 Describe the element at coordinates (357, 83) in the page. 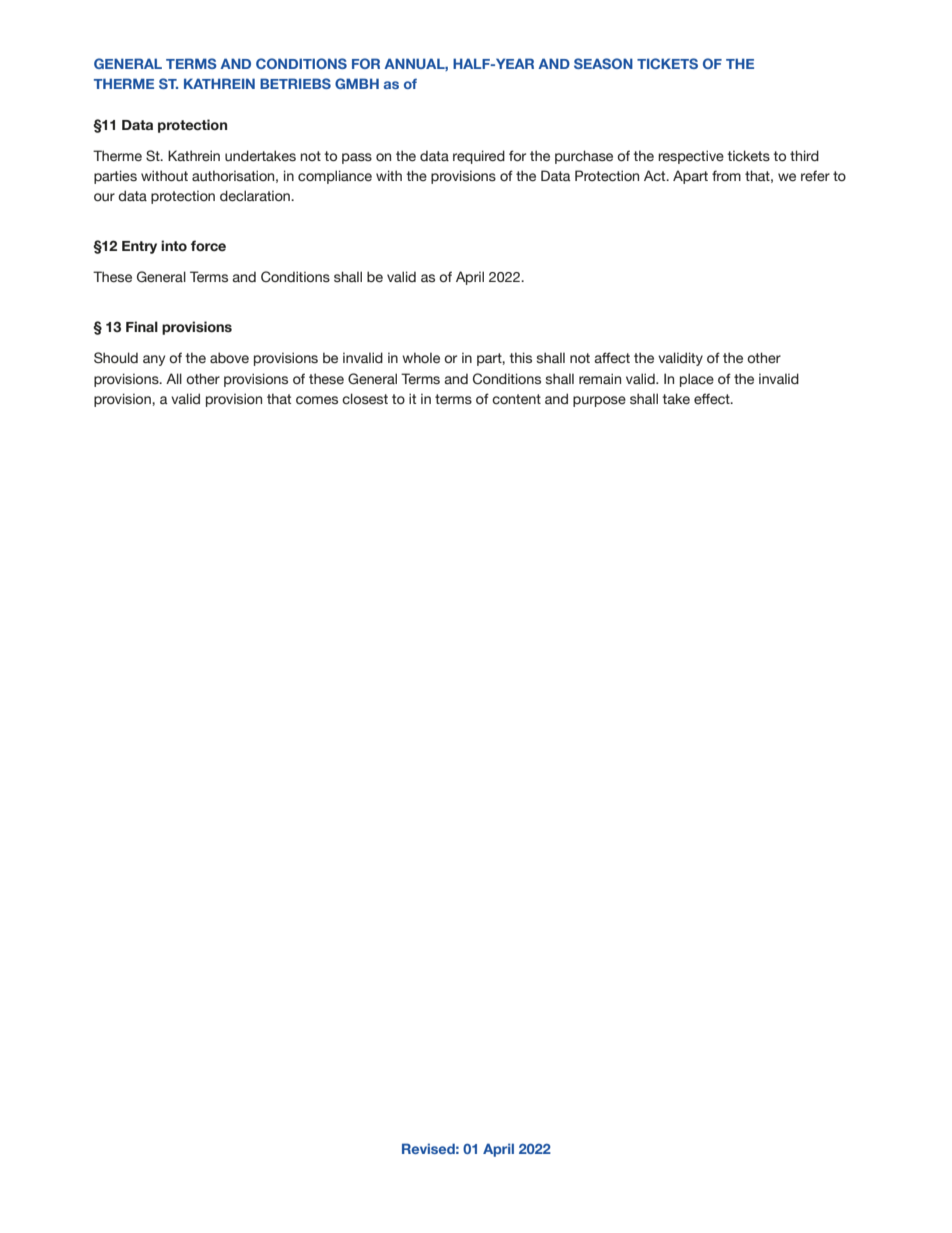

I see `GMBH` at that location.
